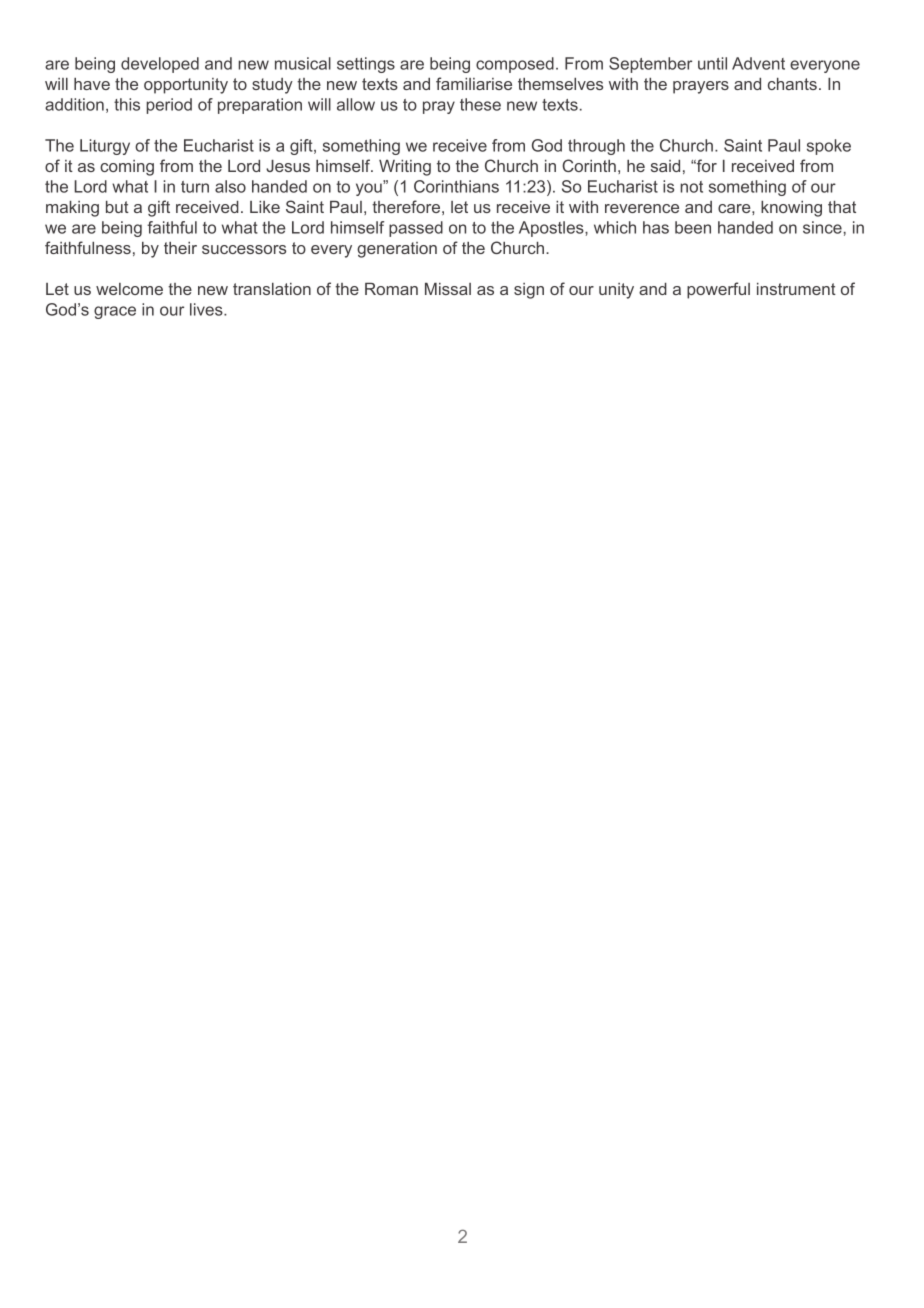 The width and height of the screenshot is (924, 1308). What do you see at coordinates (195, 187) in the screenshot?
I see `turn` at bounding box center [195, 187].
